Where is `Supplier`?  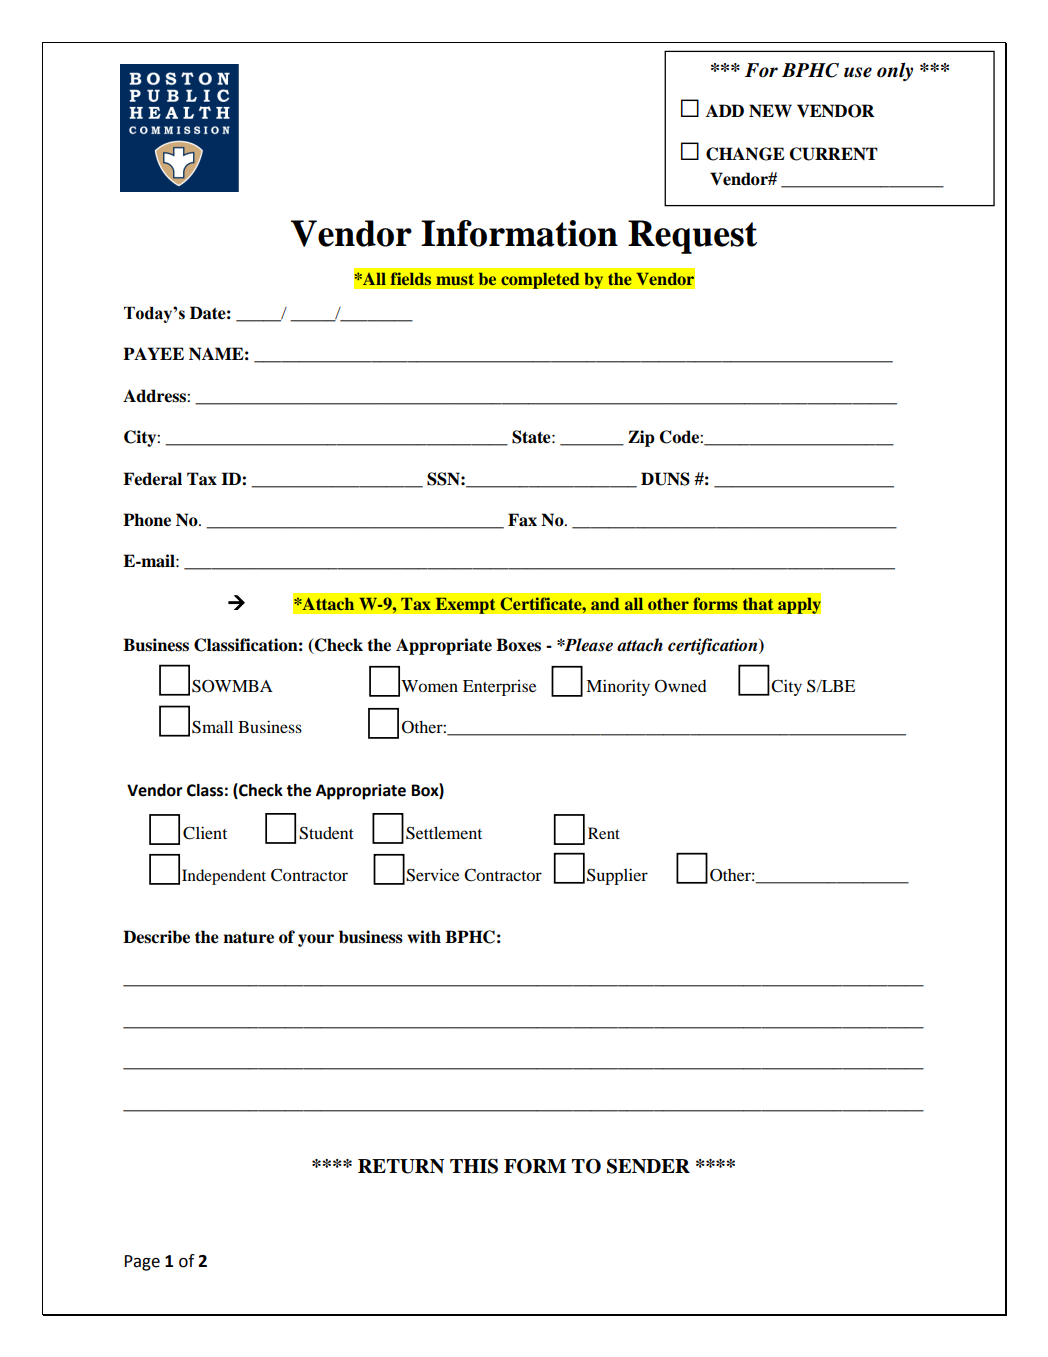 Supplier is located at coordinates (617, 876).
